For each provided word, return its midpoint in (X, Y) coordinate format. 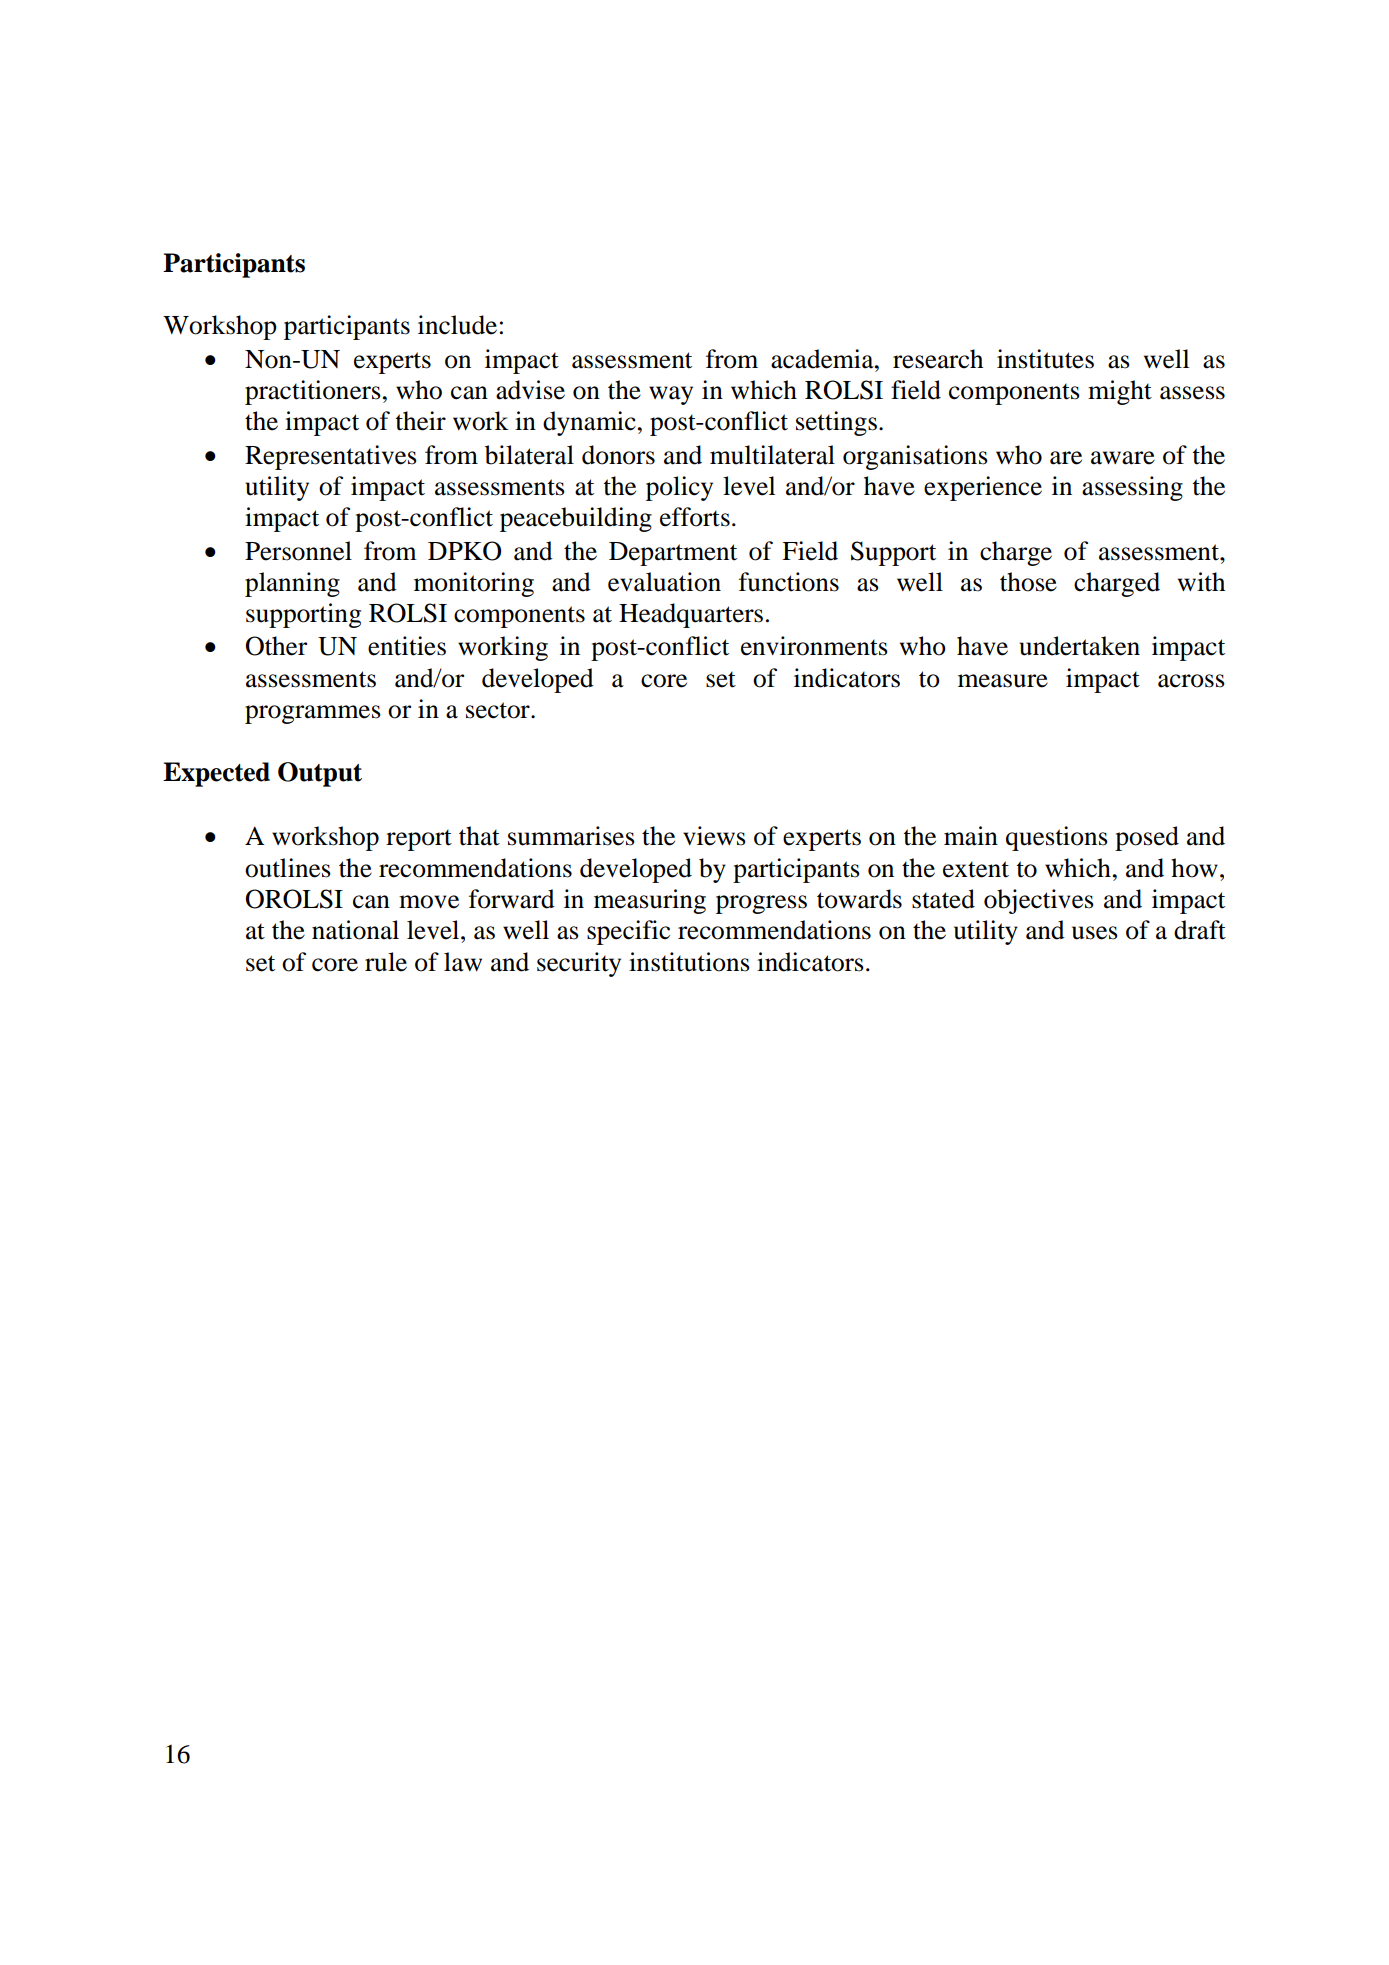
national (355, 930)
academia (823, 359)
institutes (1045, 359)
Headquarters (691, 615)
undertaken (1079, 646)
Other (276, 646)
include (457, 325)
